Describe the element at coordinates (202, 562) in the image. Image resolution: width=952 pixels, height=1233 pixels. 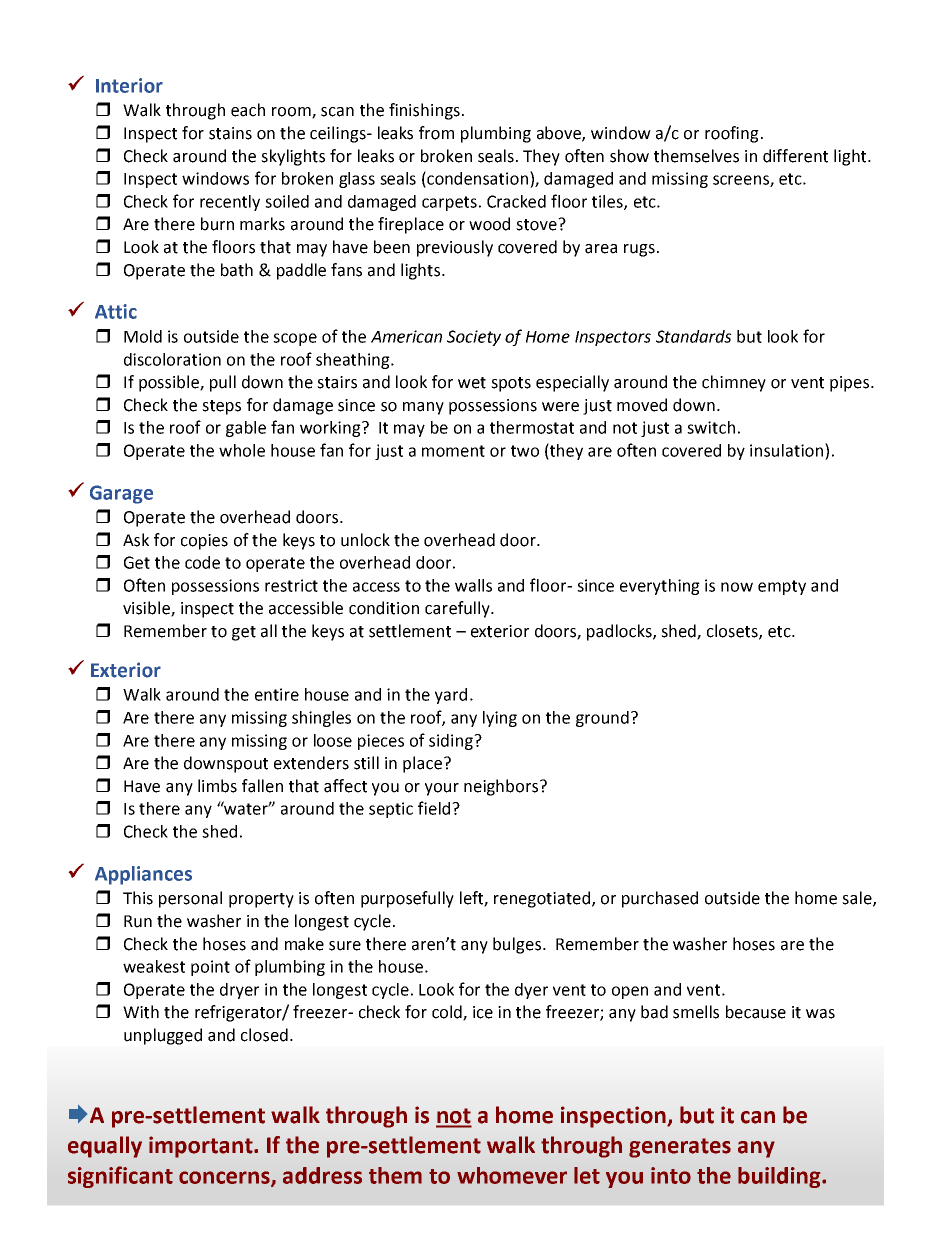
I see `code` at that location.
